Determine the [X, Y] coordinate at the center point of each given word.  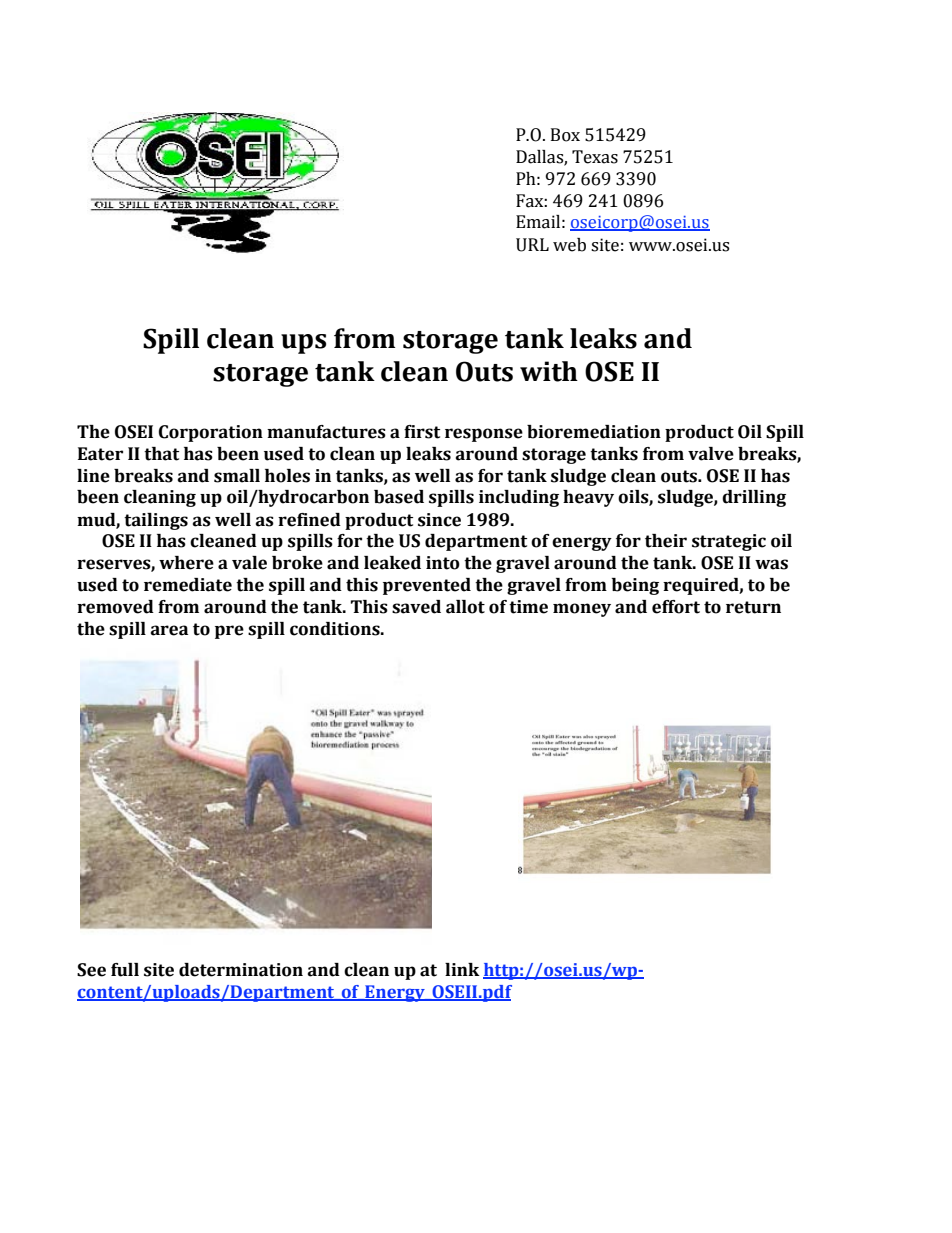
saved [416, 607]
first [422, 432]
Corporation [211, 433]
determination [241, 970]
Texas [595, 157]
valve [711, 454]
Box [565, 135]
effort [676, 607]
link [462, 969]
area [169, 630]
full [125, 970]
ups [303, 344]
